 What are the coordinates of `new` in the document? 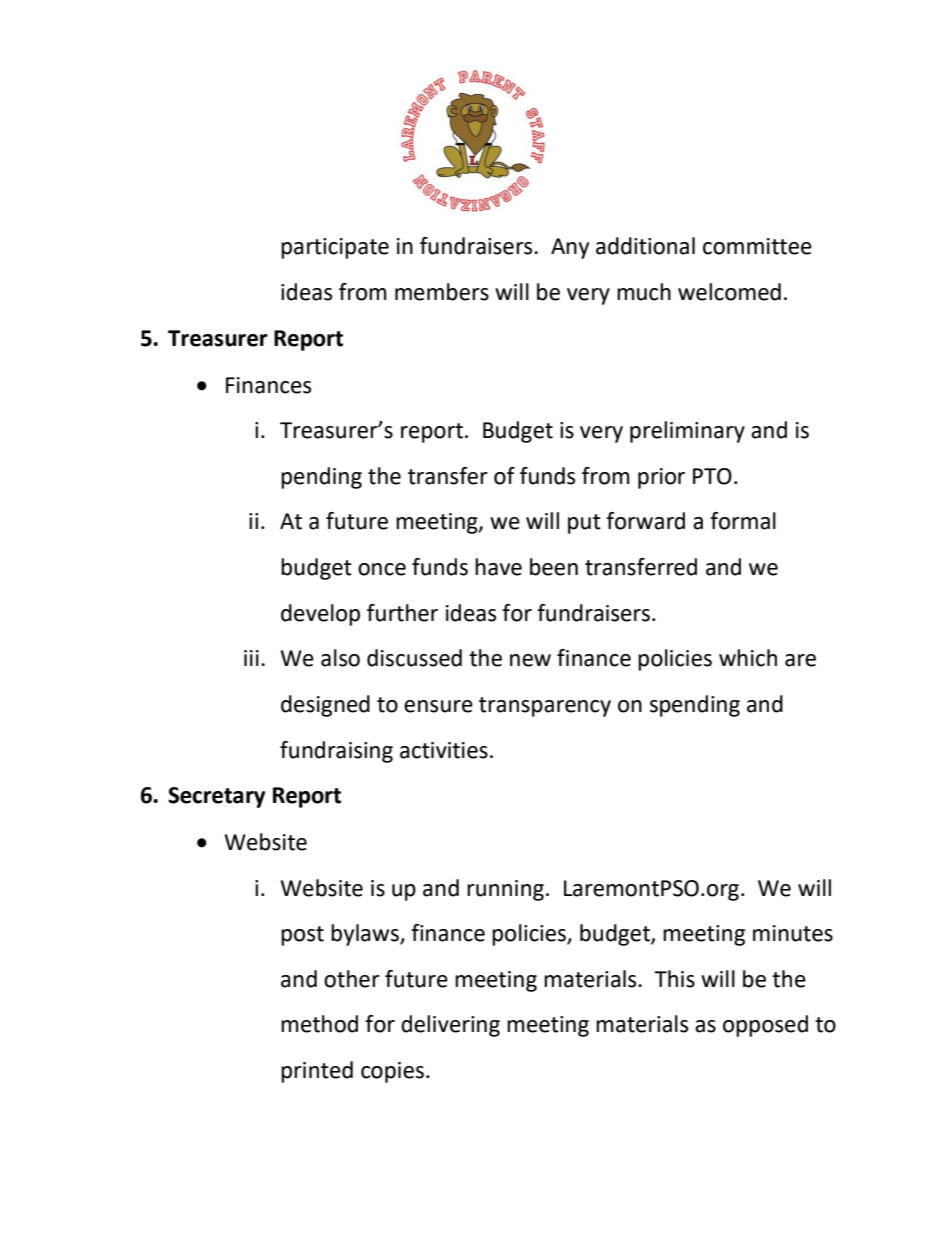 It's located at (530, 660).
